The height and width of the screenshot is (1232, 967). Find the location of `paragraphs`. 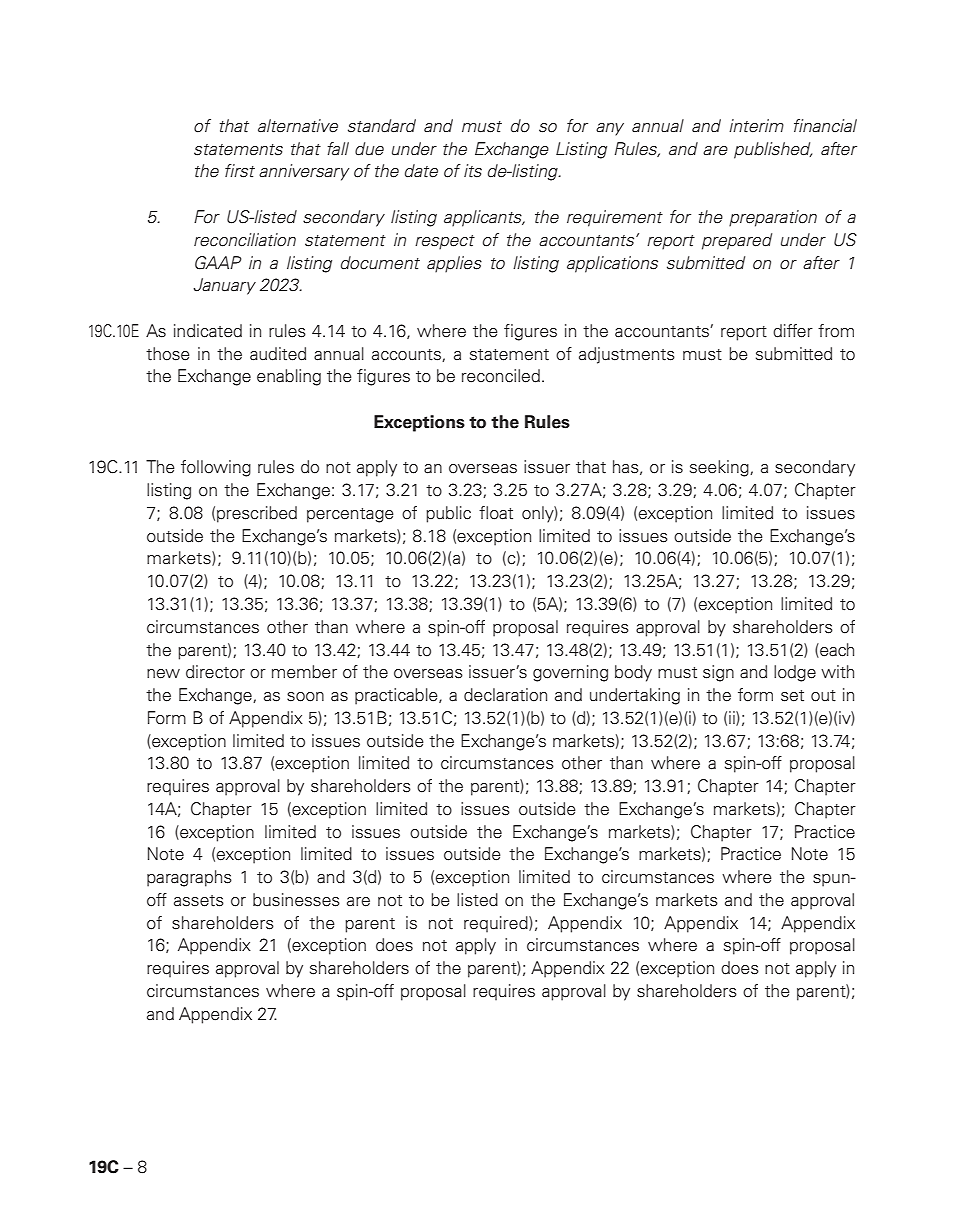

paragraphs is located at coordinates (189, 878).
